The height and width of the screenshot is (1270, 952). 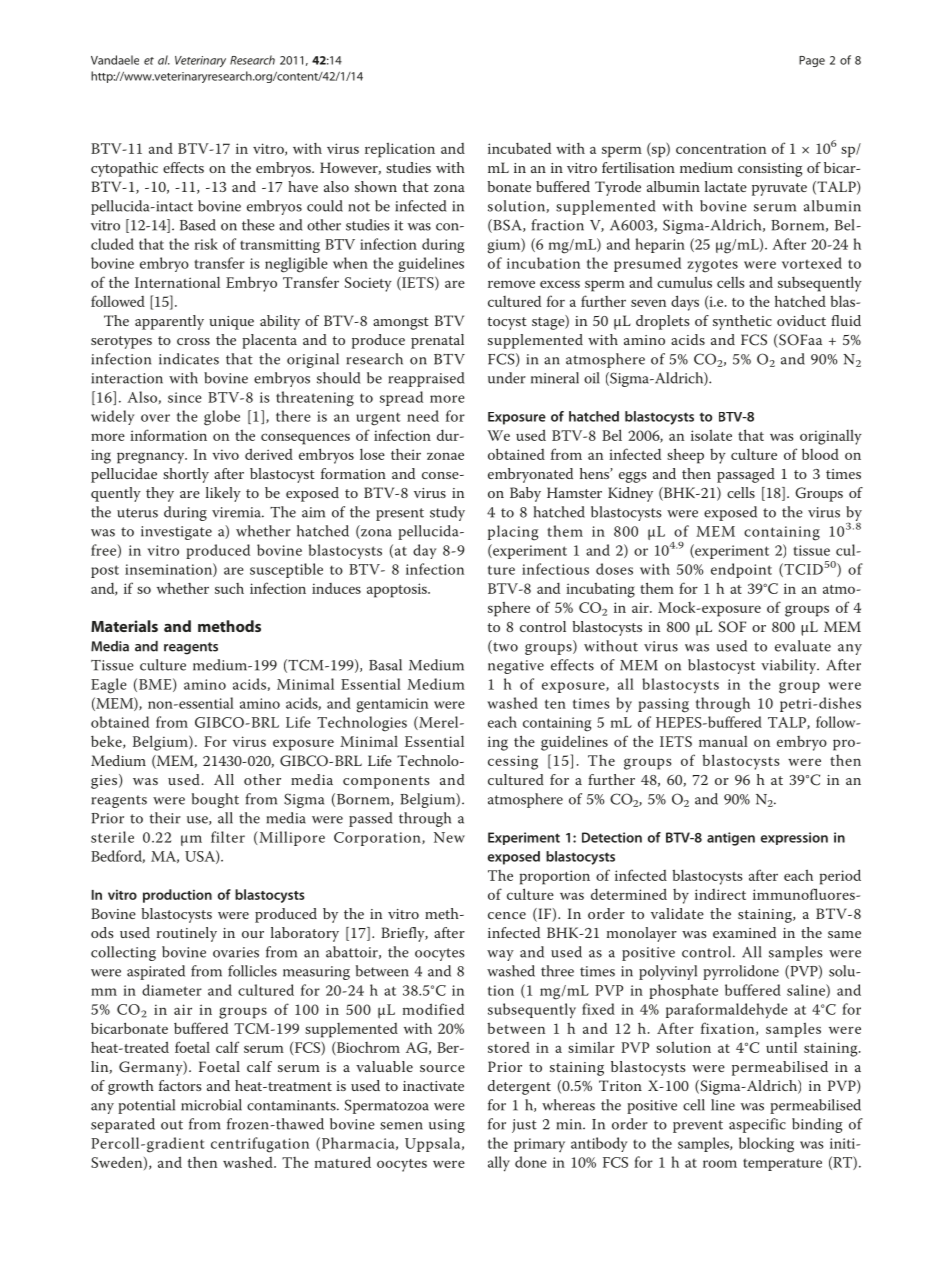 I want to click on blocking, so click(x=766, y=1145).
